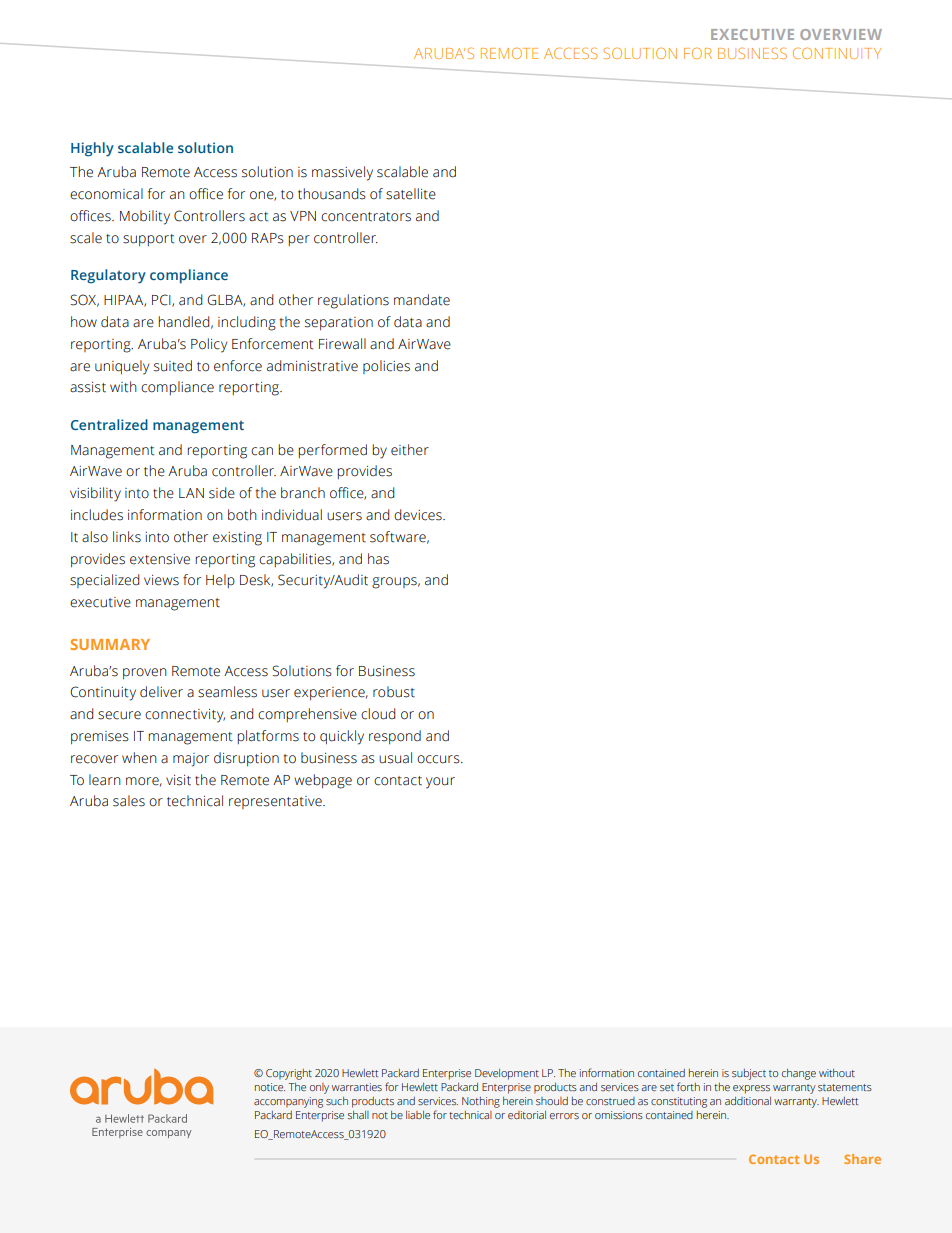 The width and height of the screenshot is (952, 1233). Describe the element at coordinates (440, 783) in the screenshot. I see `your` at that location.
